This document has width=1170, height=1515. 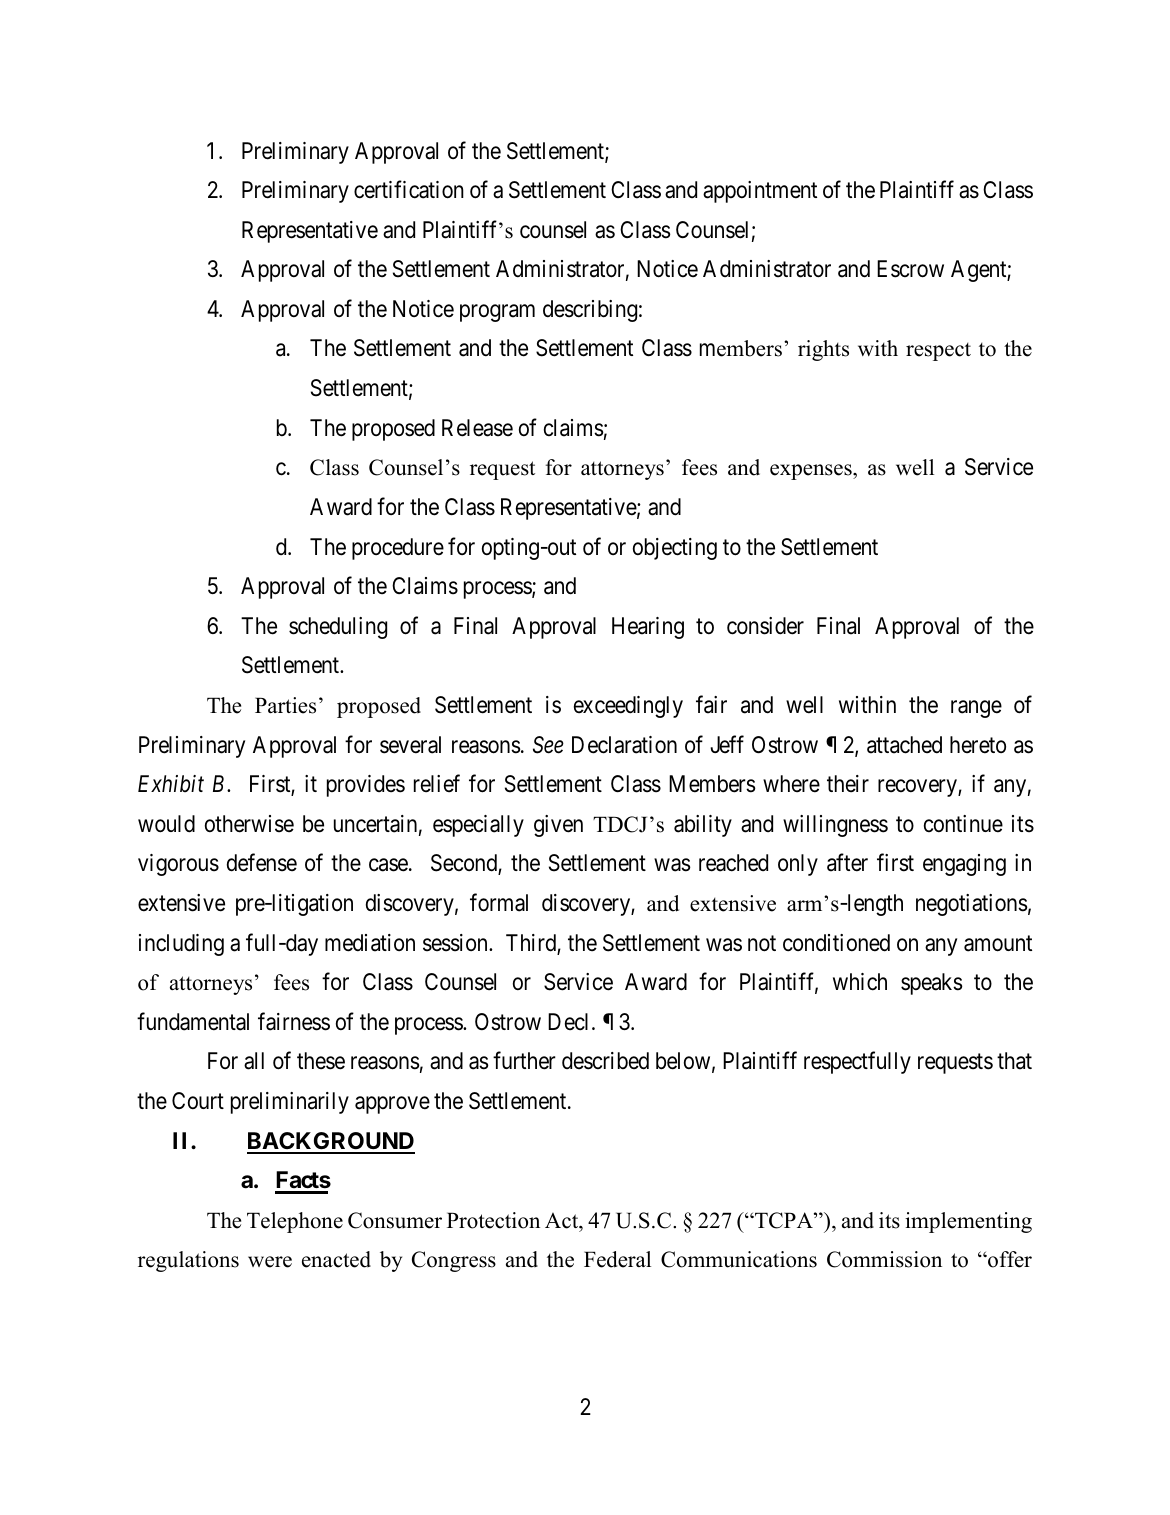 What do you see at coordinates (675, 549) in the document?
I see `objecting` at bounding box center [675, 549].
